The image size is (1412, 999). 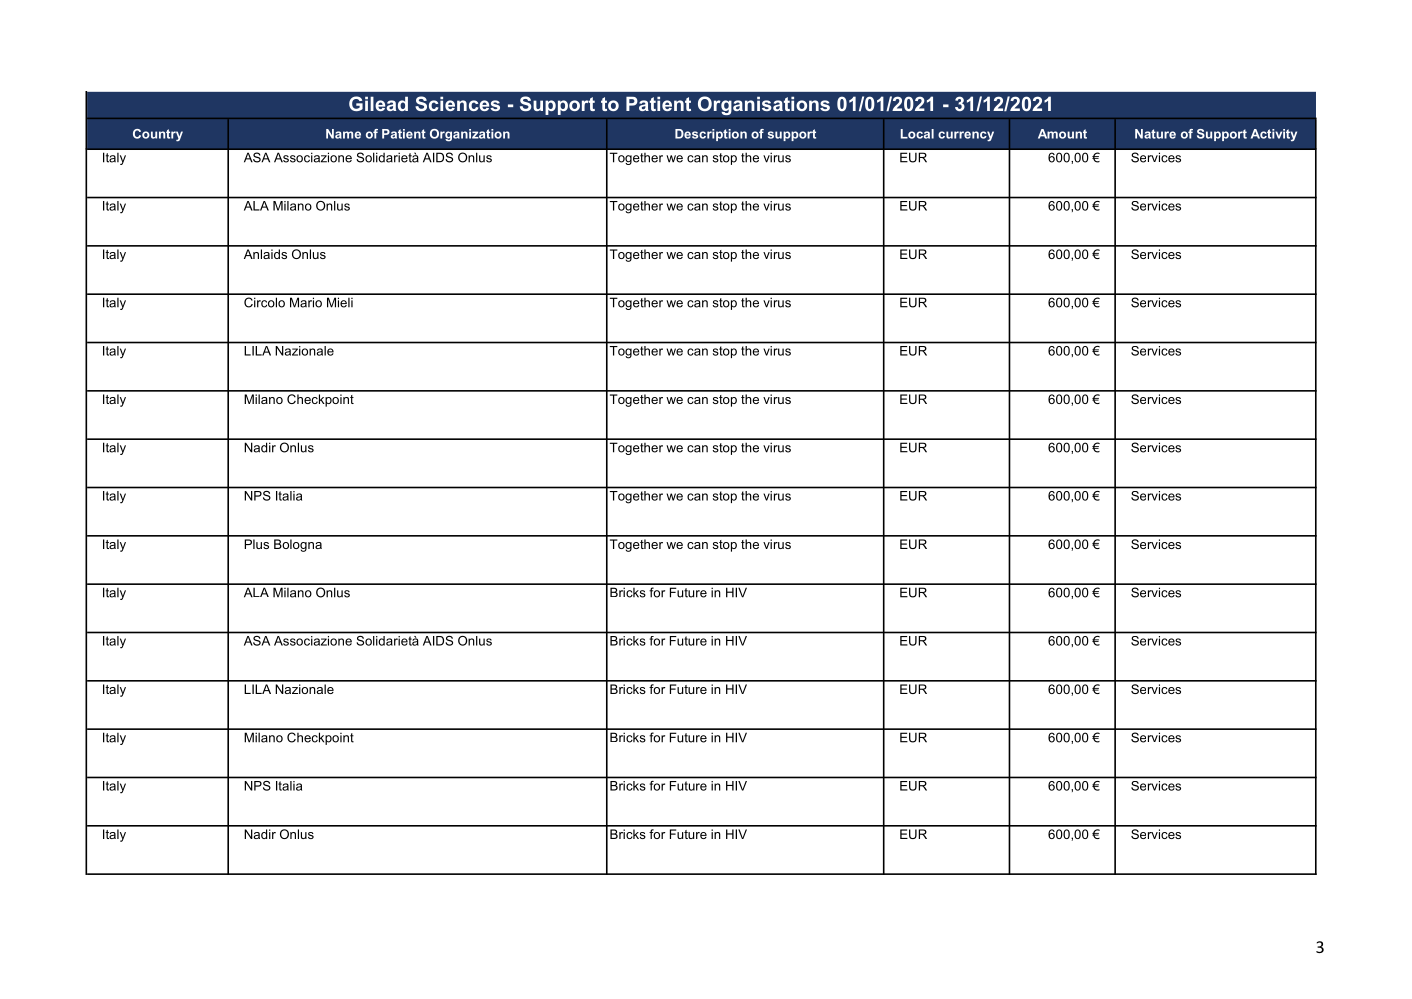 I want to click on Amount, so click(x=1062, y=134).
